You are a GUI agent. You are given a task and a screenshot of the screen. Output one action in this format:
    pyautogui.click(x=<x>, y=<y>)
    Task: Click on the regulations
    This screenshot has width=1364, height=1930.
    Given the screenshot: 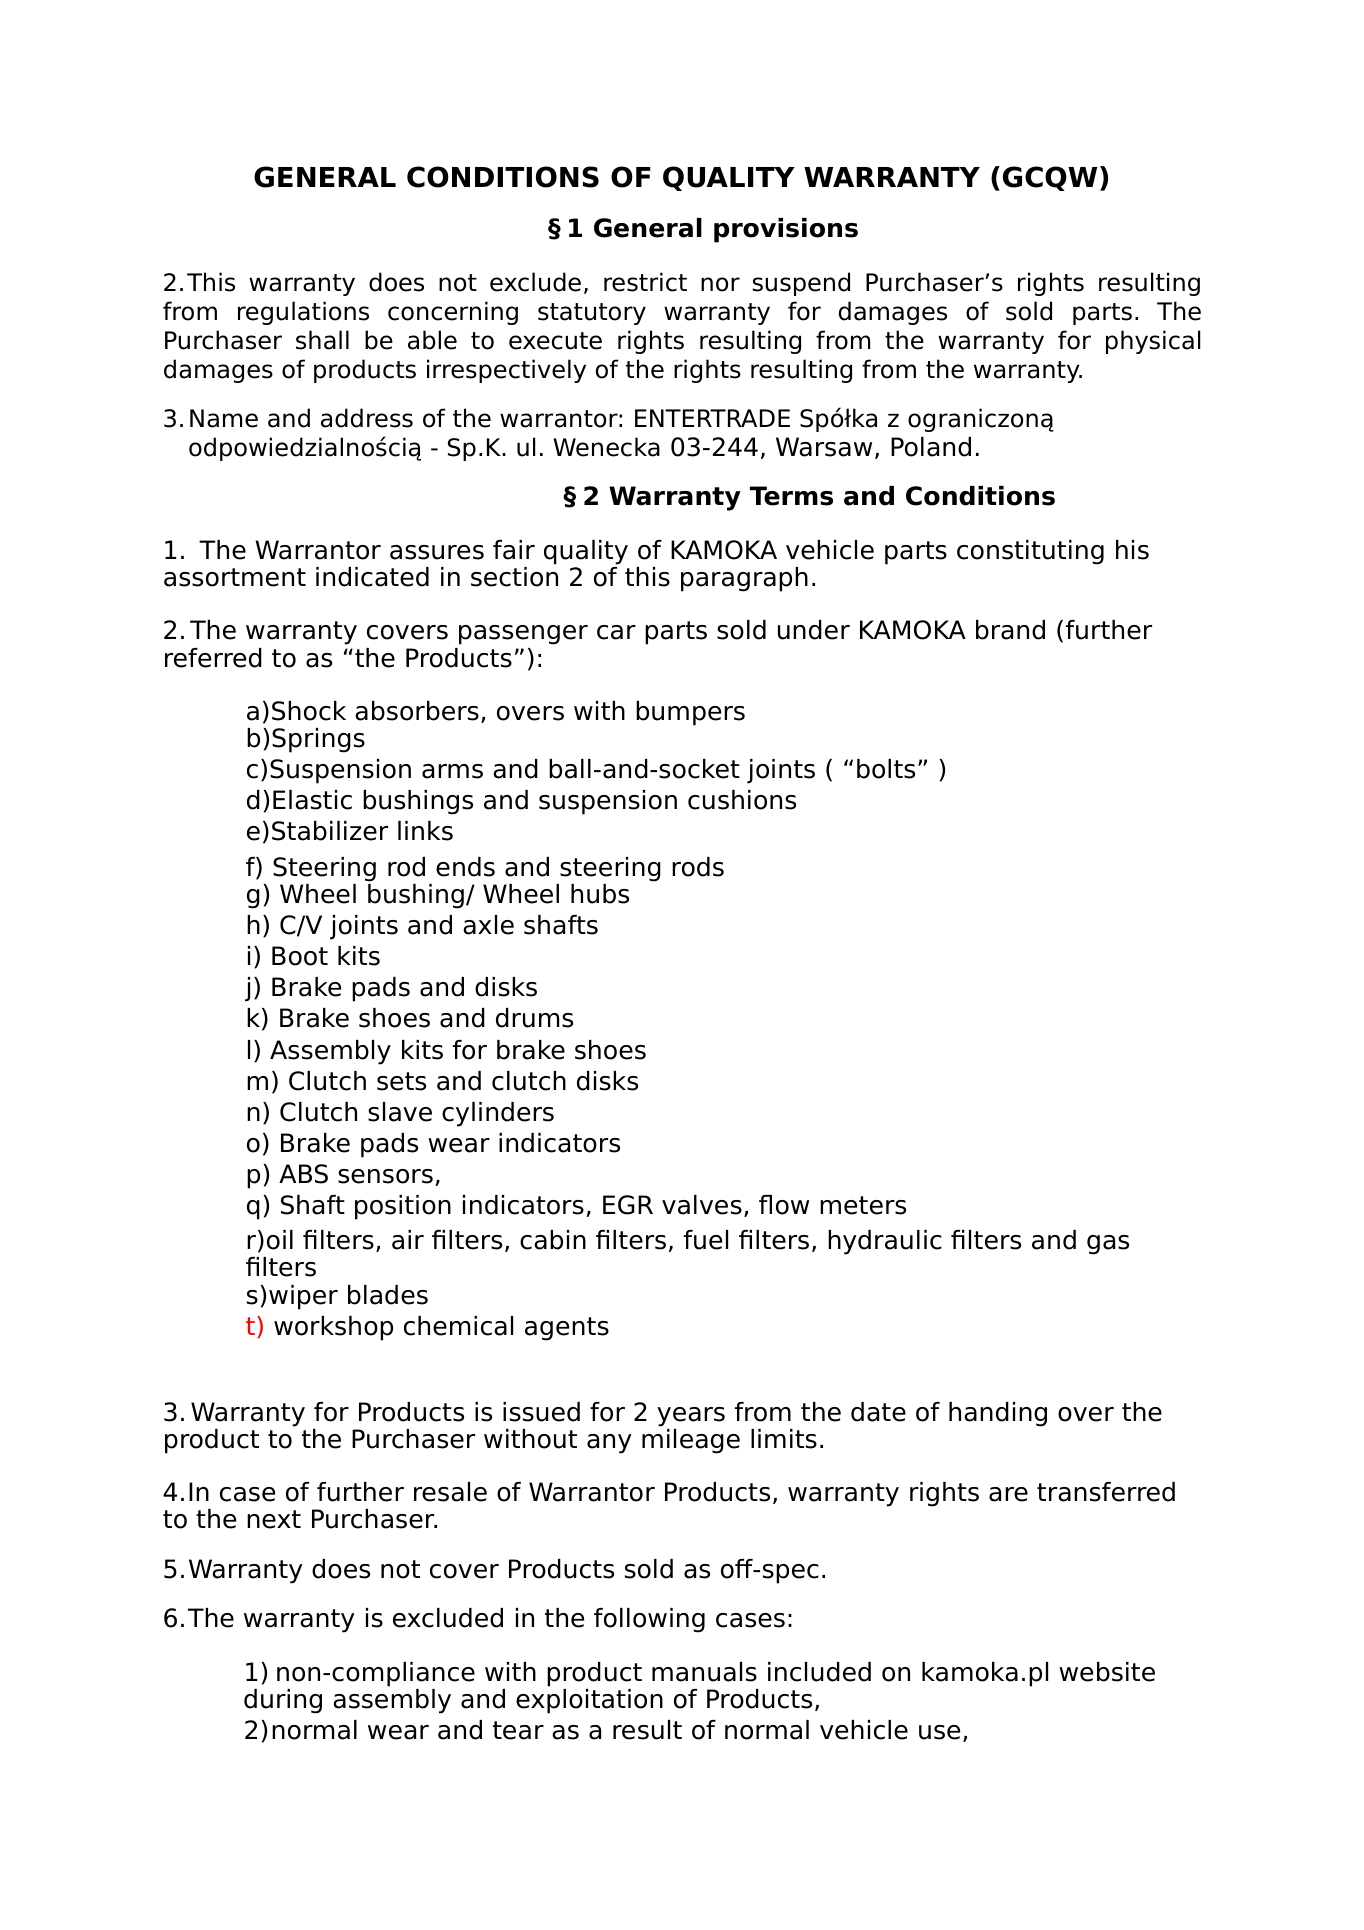 What is the action you would take?
    pyautogui.click(x=303, y=313)
